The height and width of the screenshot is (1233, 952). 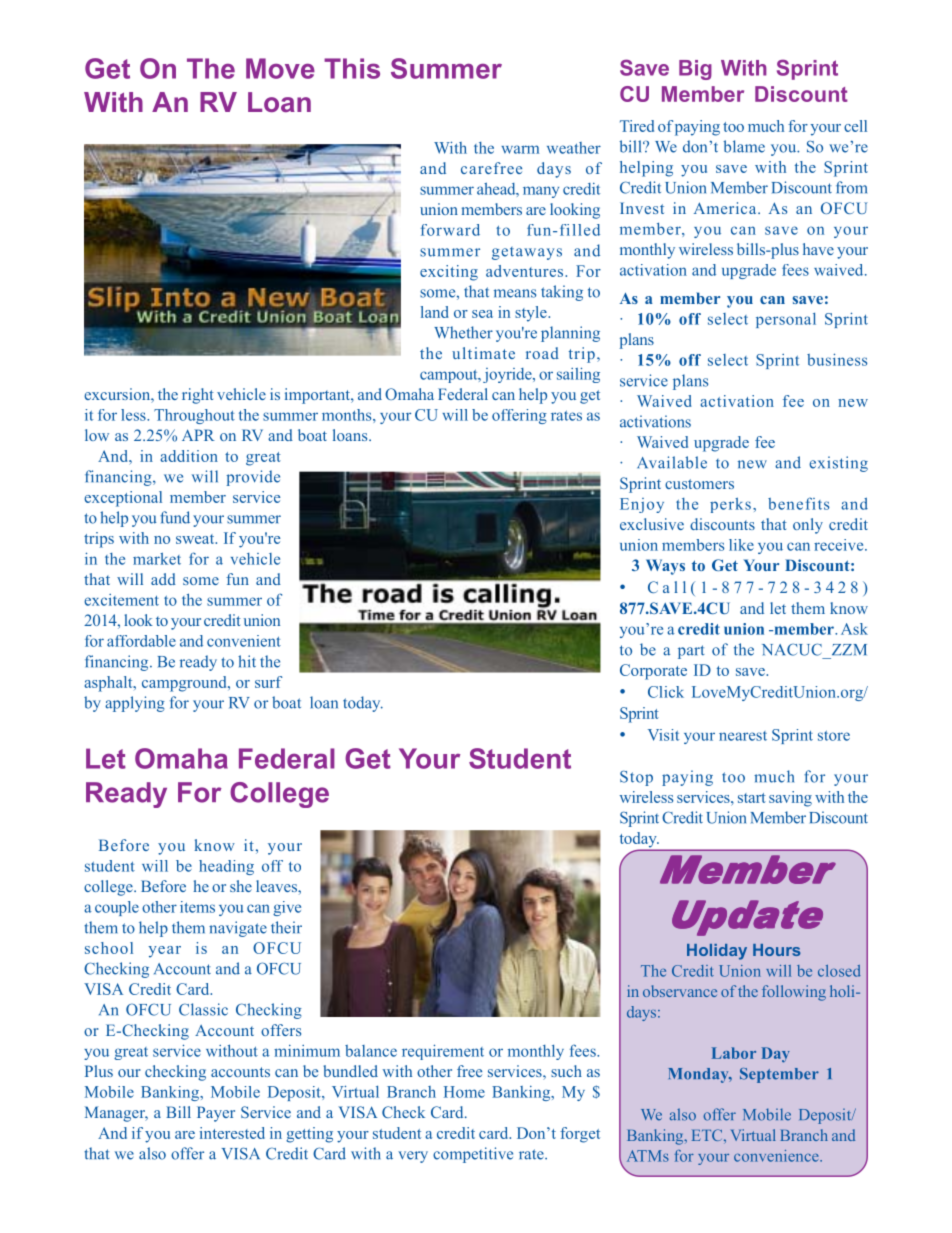 What do you see at coordinates (636, 778) in the screenshot?
I see `Stop` at bounding box center [636, 778].
